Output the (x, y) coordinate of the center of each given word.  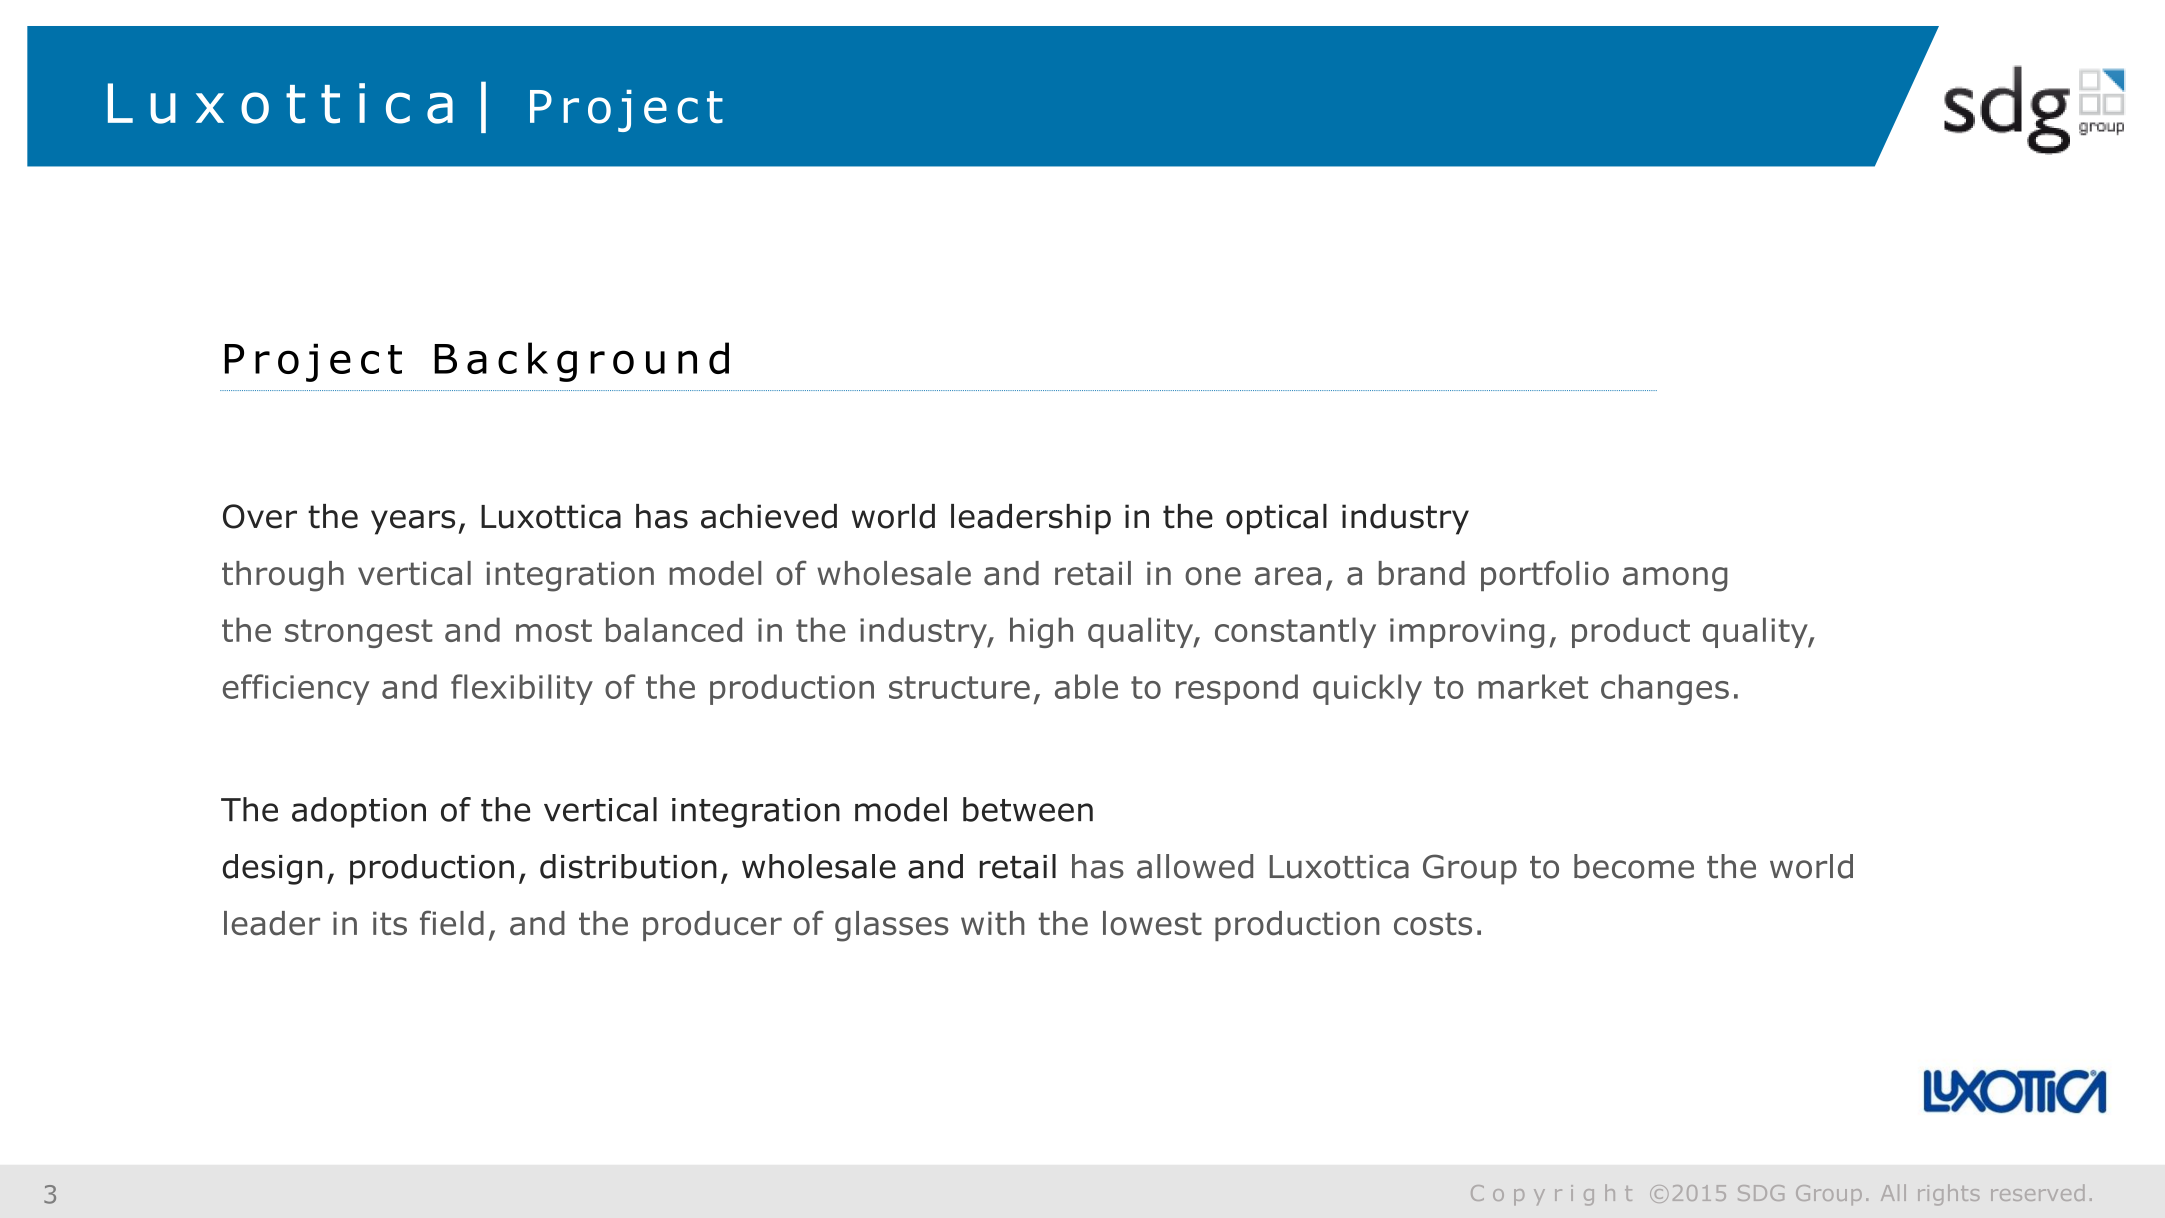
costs (1433, 924)
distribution (628, 866)
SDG (1761, 1193)
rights (1948, 1194)
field (452, 923)
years (413, 522)
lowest (1152, 923)
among (1675, 579)
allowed (1195, 866)
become (1634, 866)
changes (1665, 689)
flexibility (522, 689)
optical (1276, 519)
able (1086, 686)
